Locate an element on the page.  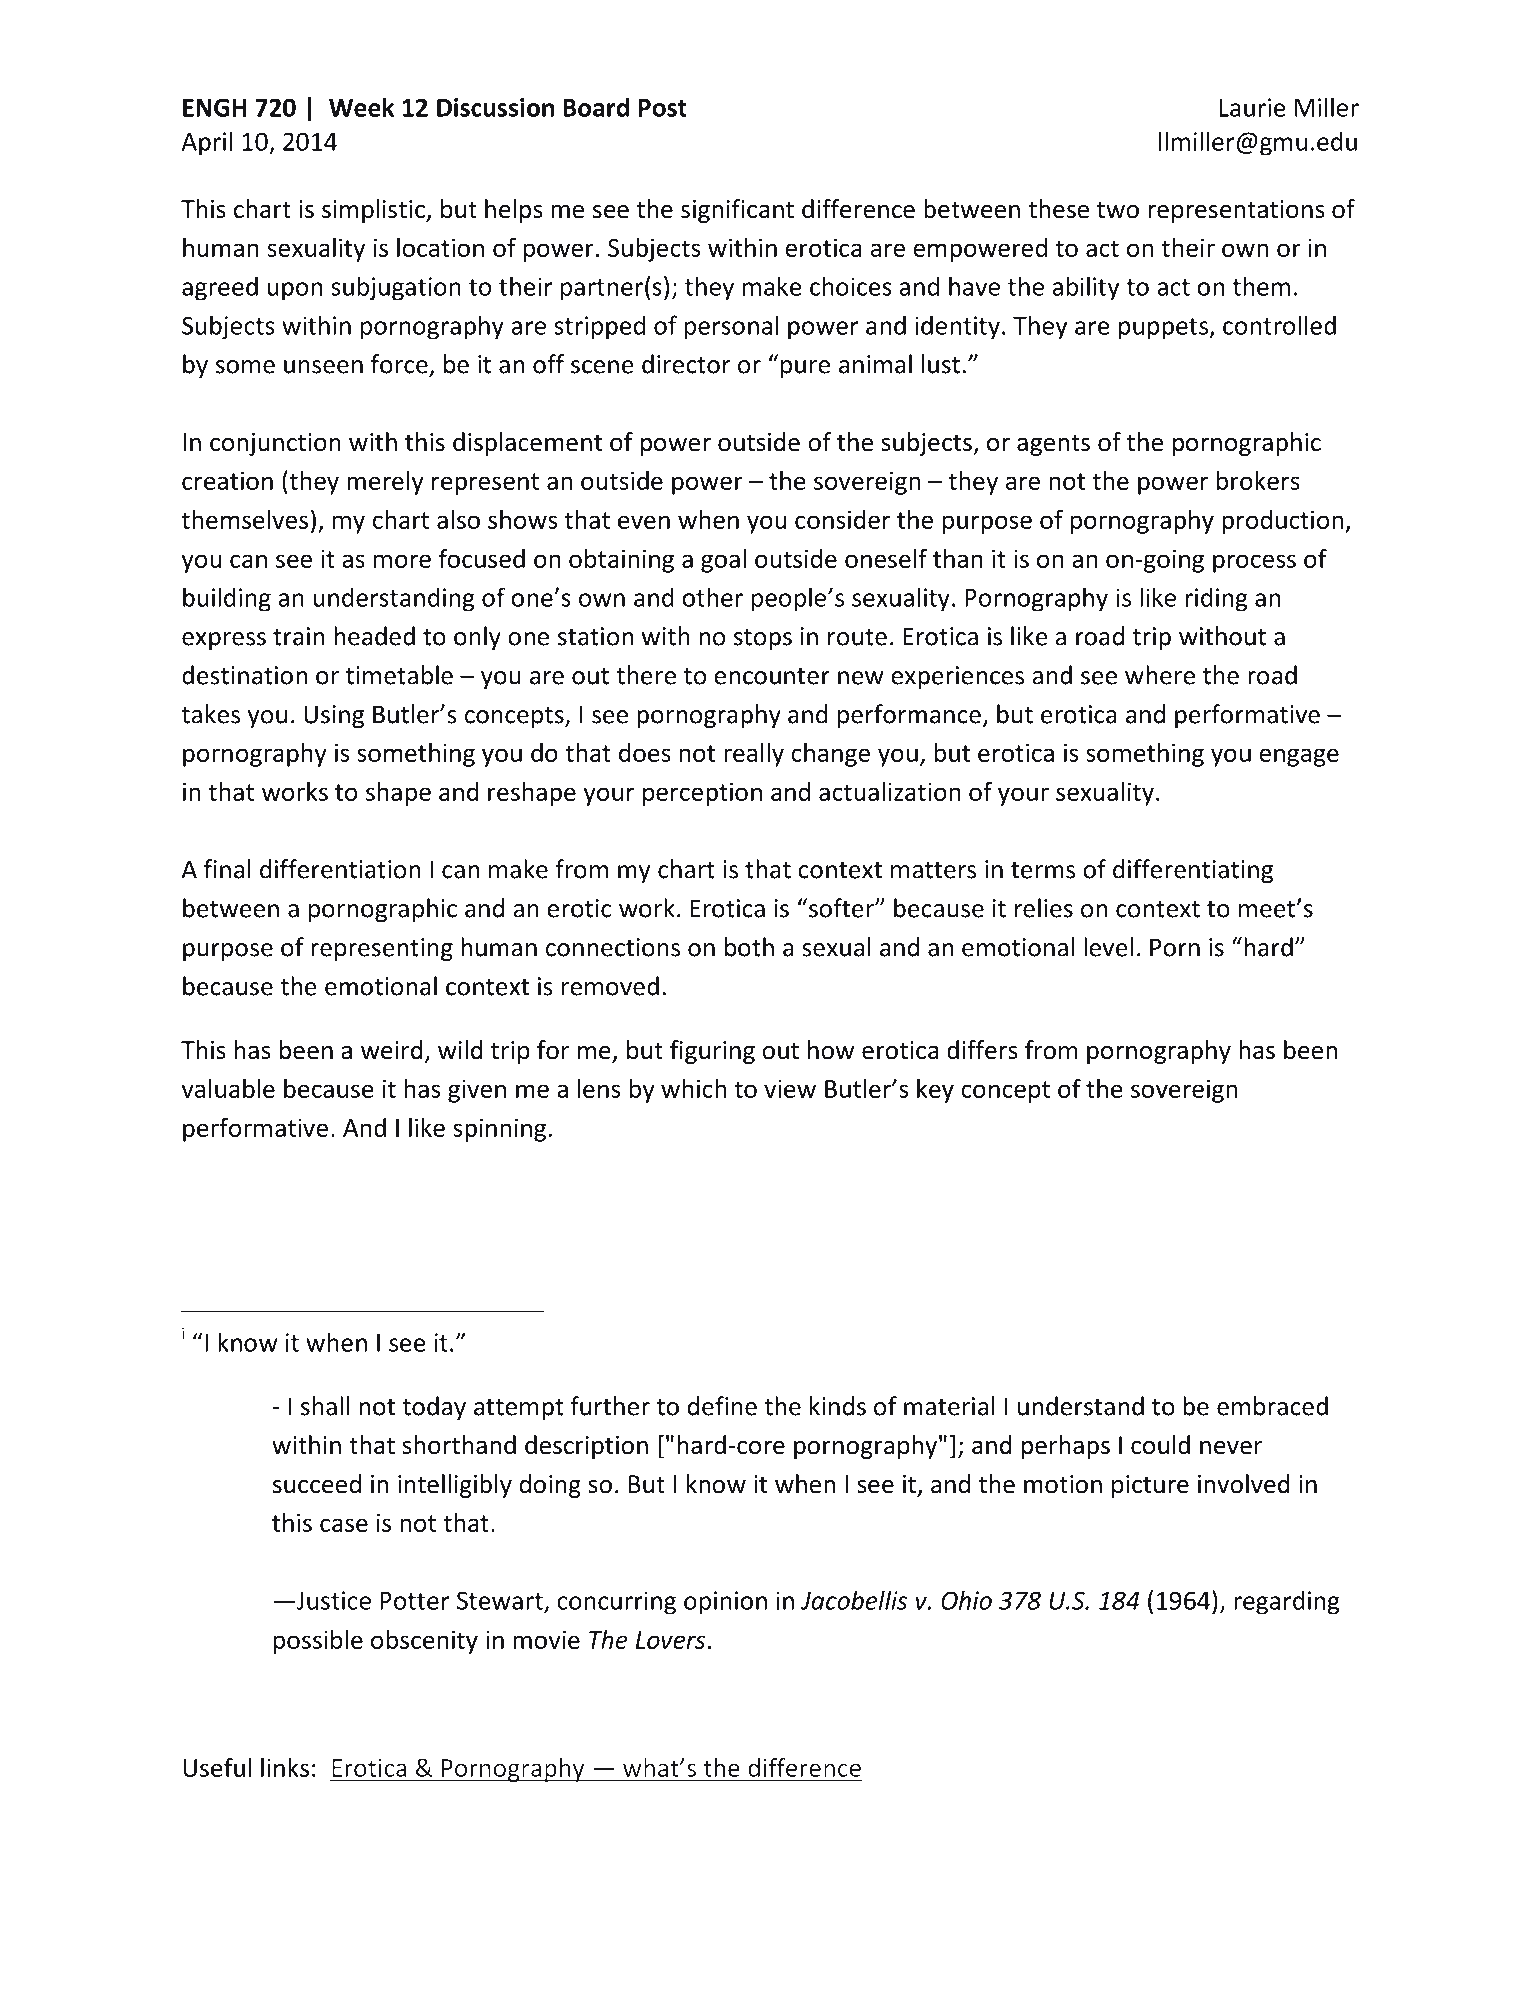
Using is located at coordinates (334, 716).
